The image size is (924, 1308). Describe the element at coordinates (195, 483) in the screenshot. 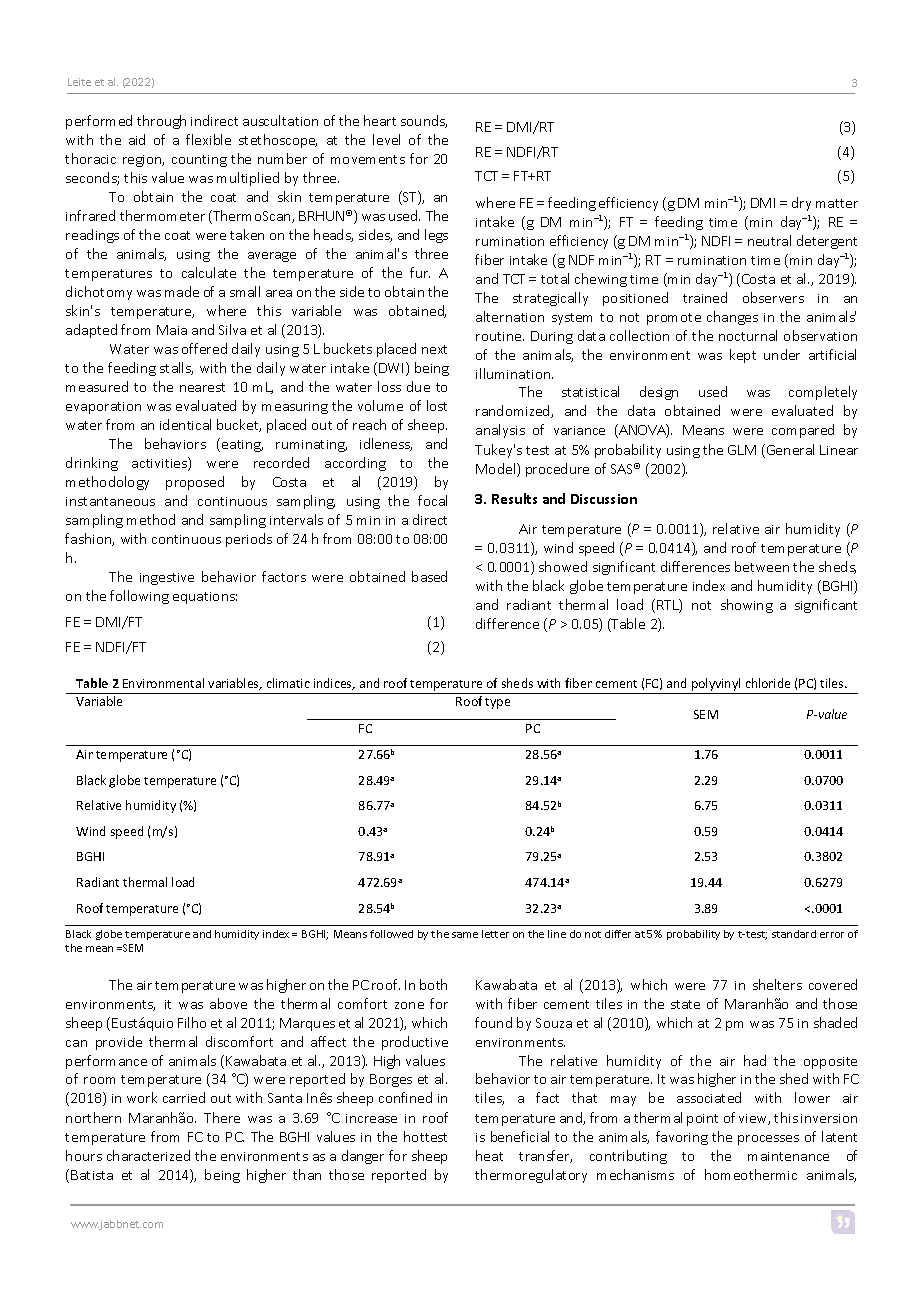

I see `proposed` at that location.
